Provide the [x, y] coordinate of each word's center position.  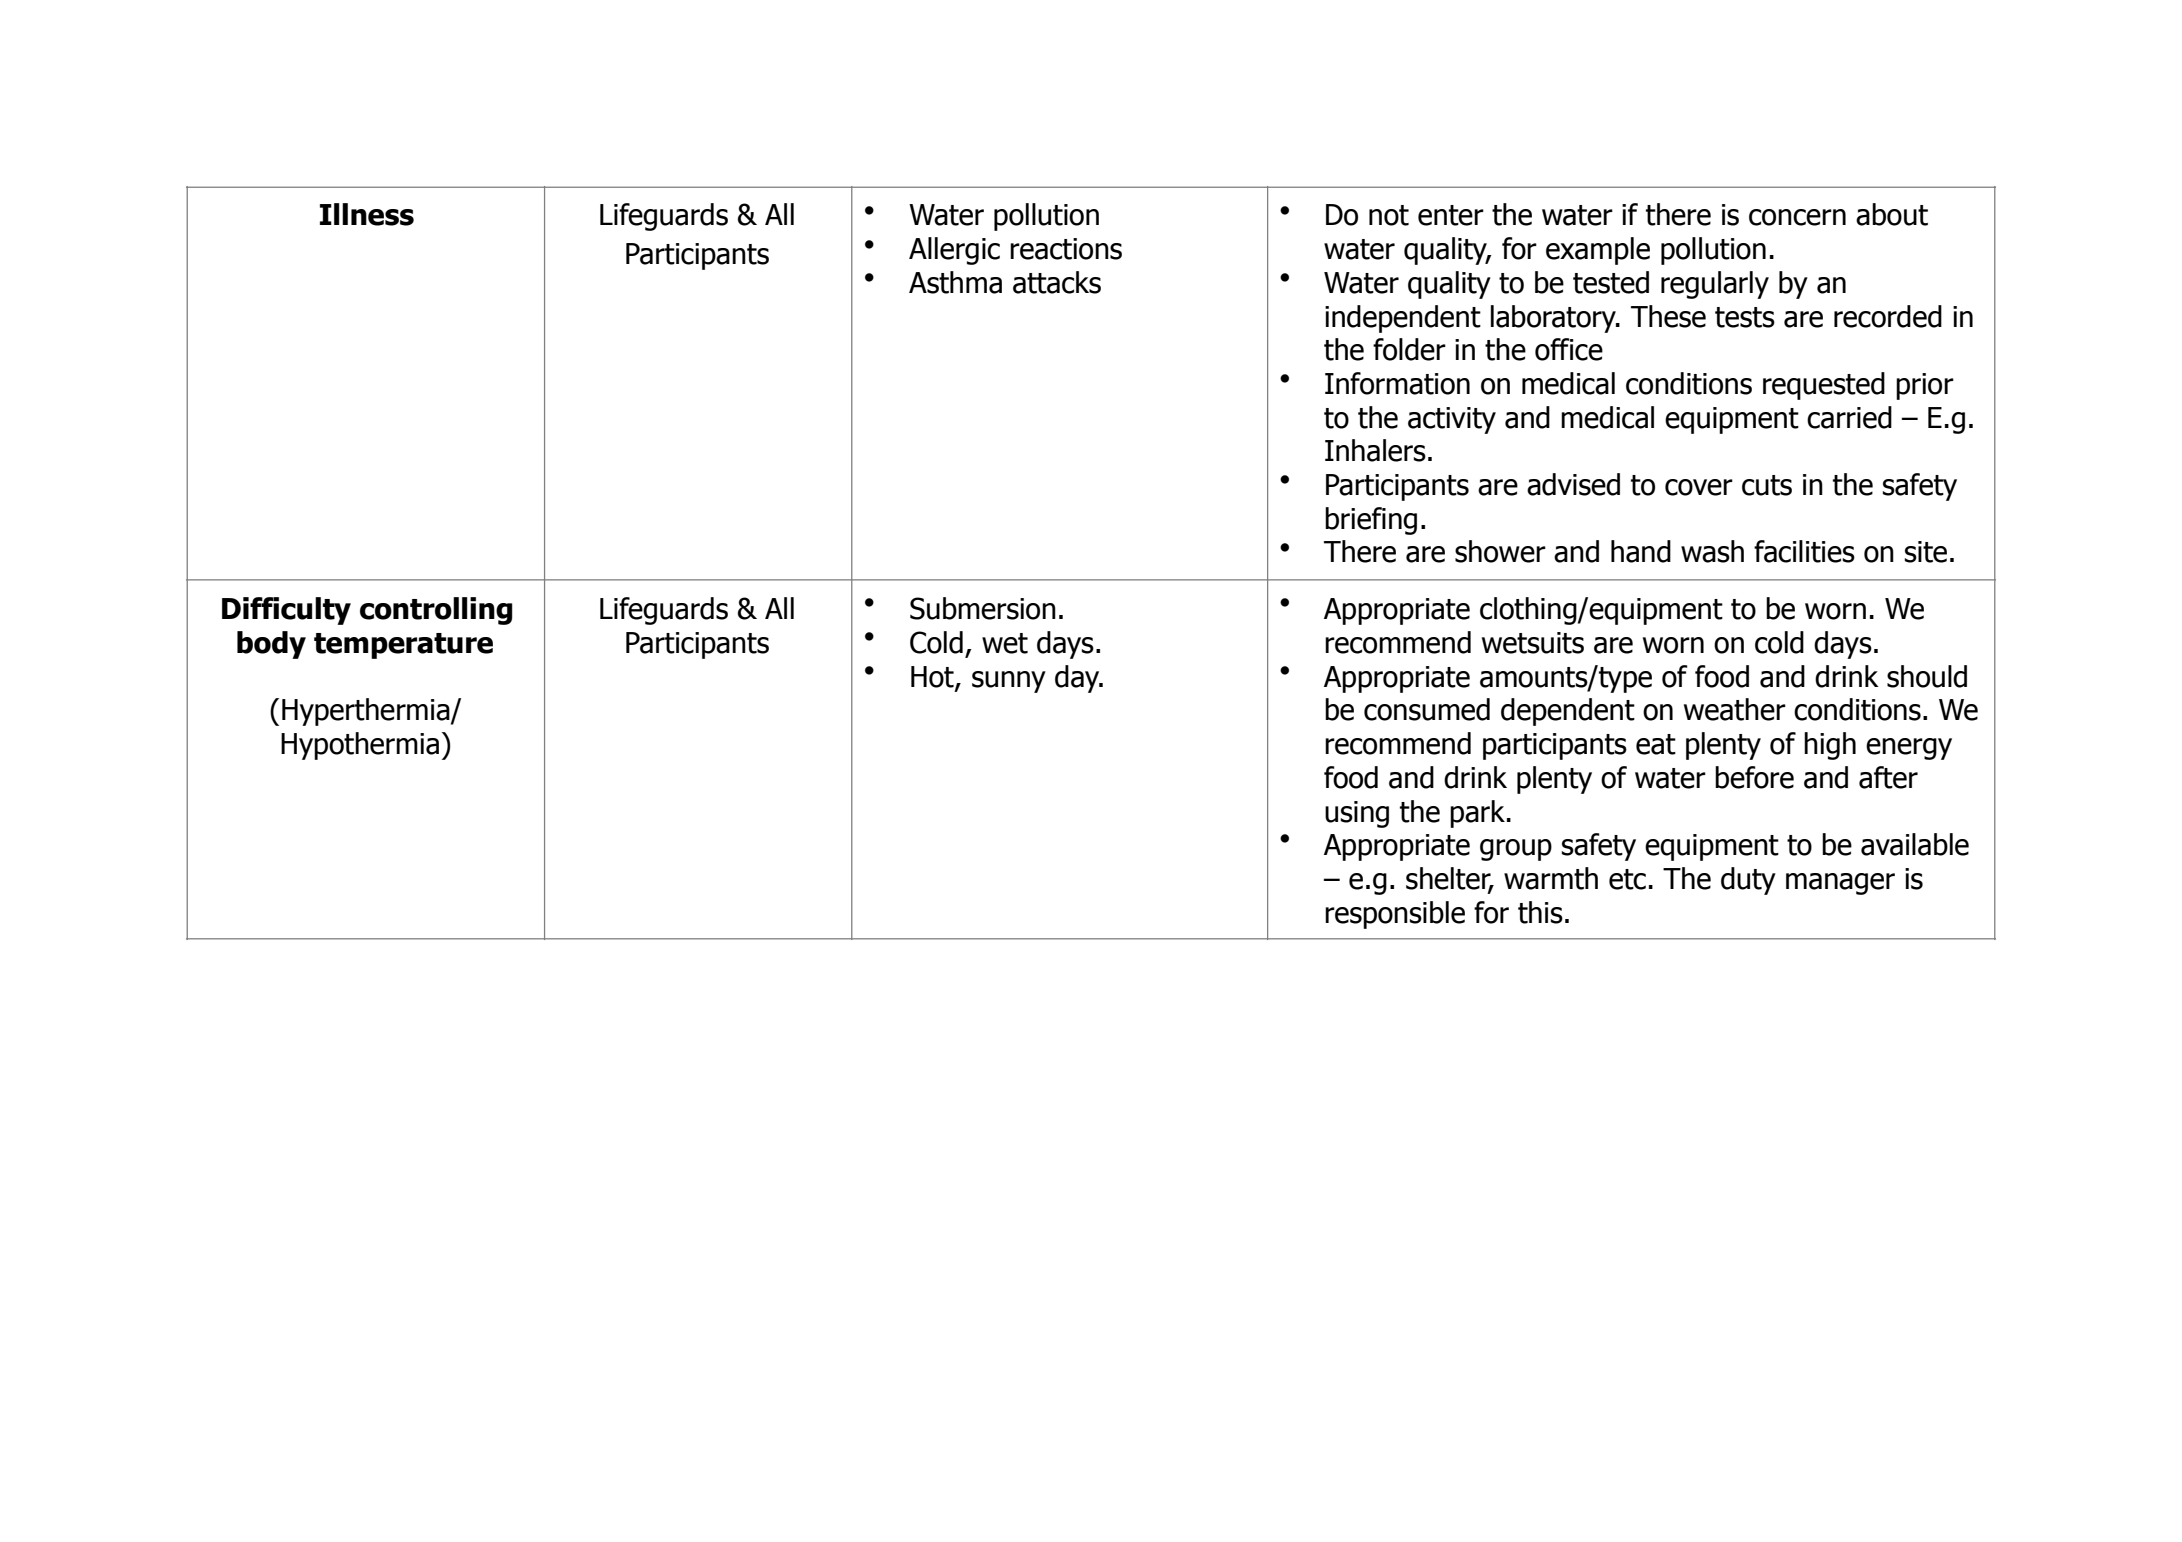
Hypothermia [360, 746]
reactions [1066, 249]
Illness [367, 214]
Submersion [983, 608]
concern [1797, 217]
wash [1712, 551]
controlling [436, 611]
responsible [1395, 915]
